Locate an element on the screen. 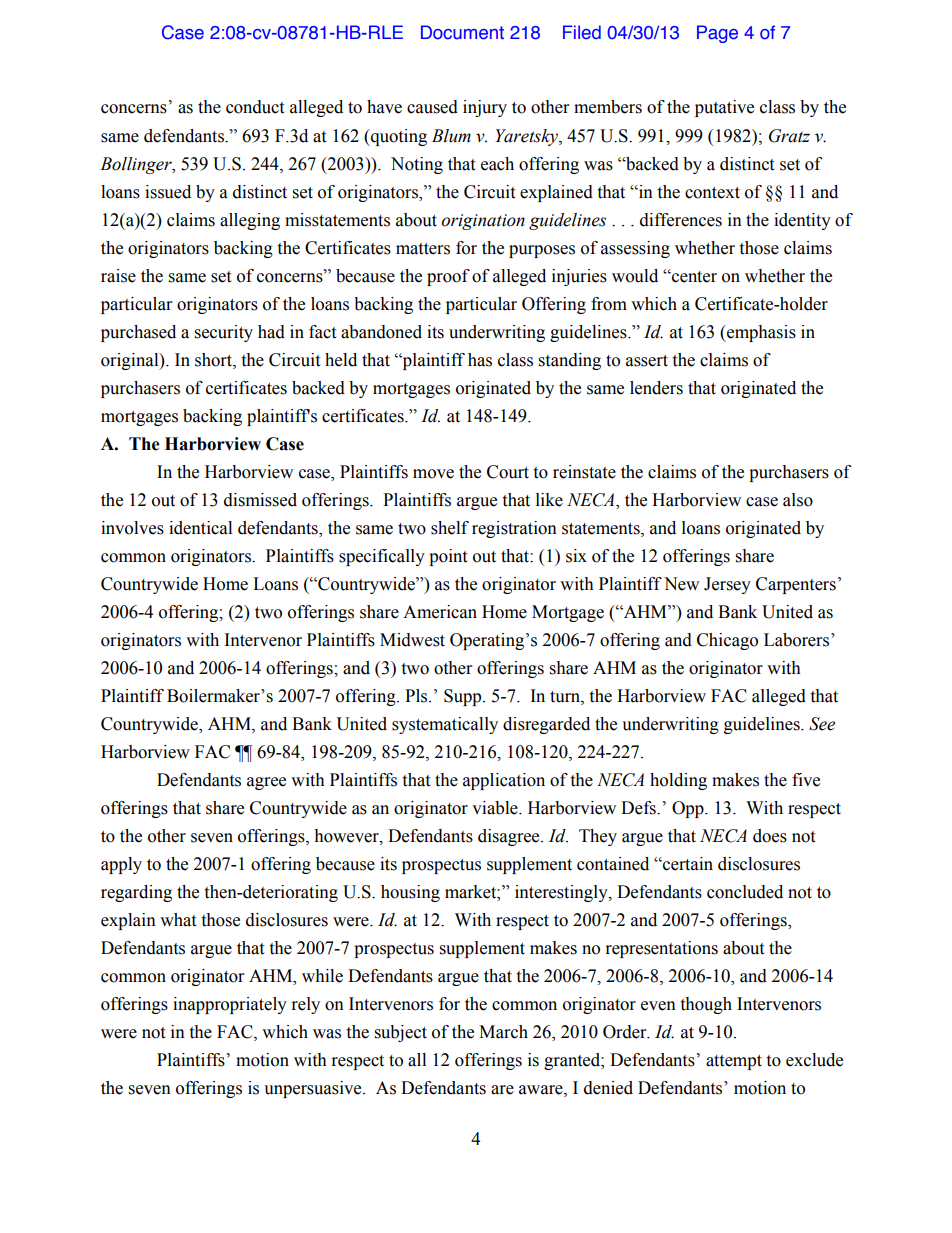  attempt is located at coordinates (734, 1062).
